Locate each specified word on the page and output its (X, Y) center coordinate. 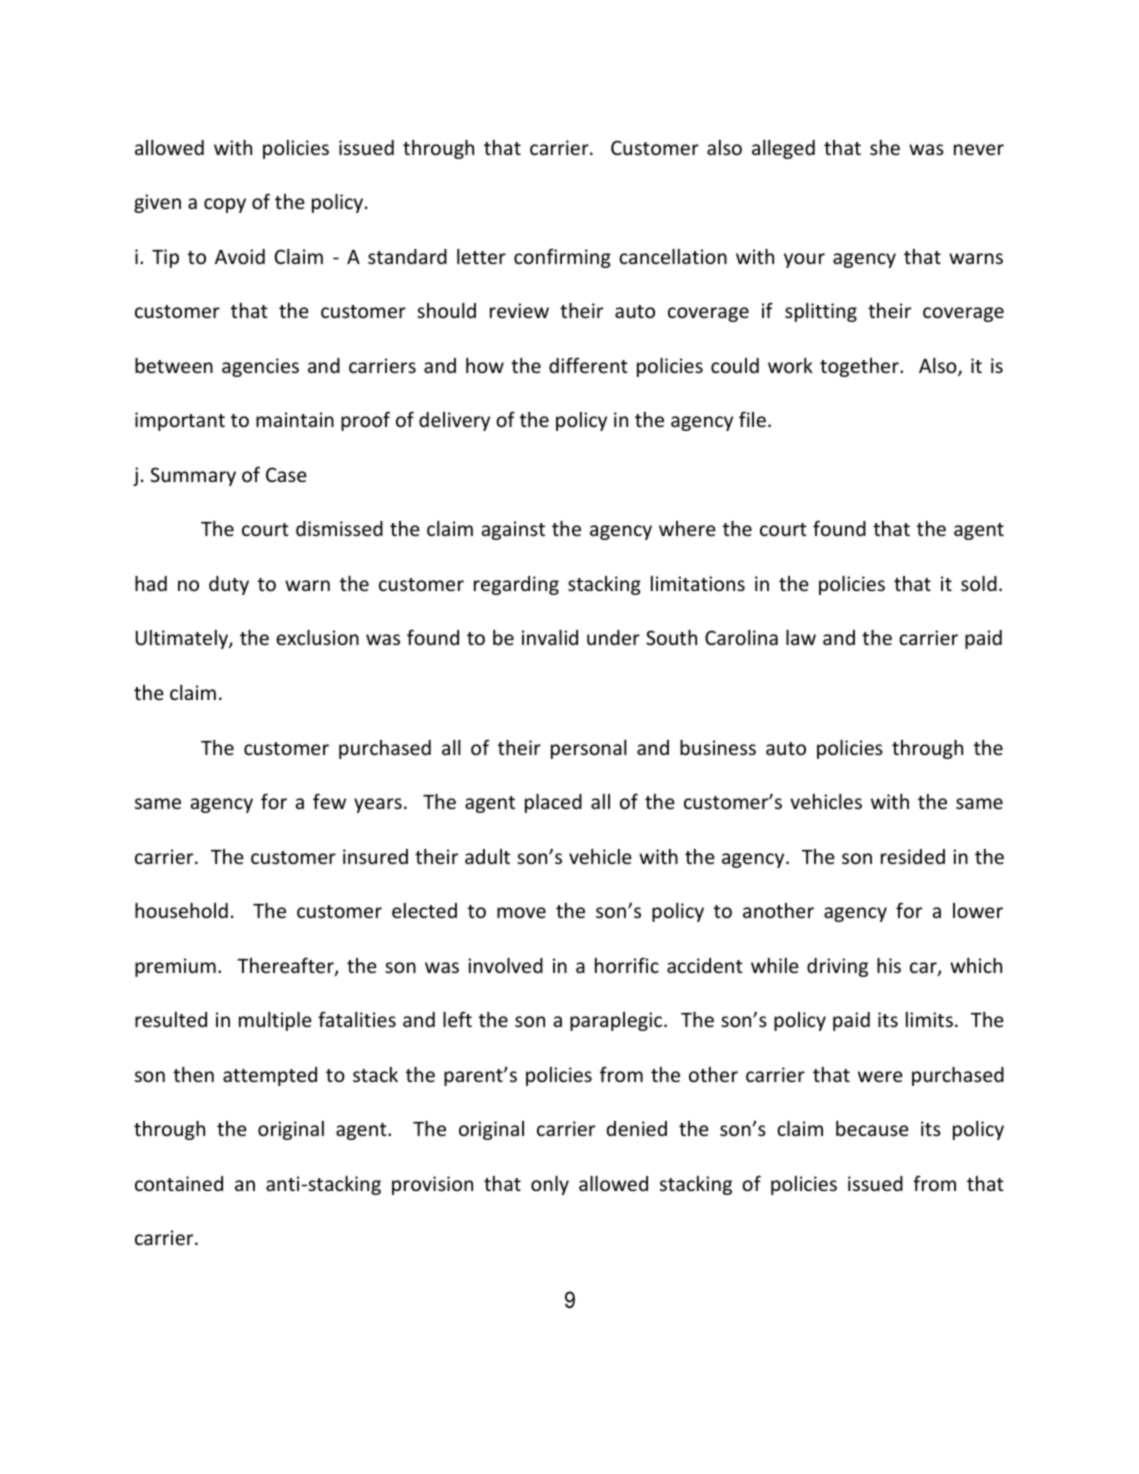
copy (225, 205)
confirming (562, 258)
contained (179, 1183)
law (801, 637)
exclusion (317, 637)
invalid (550, 637)
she (885, 147)
